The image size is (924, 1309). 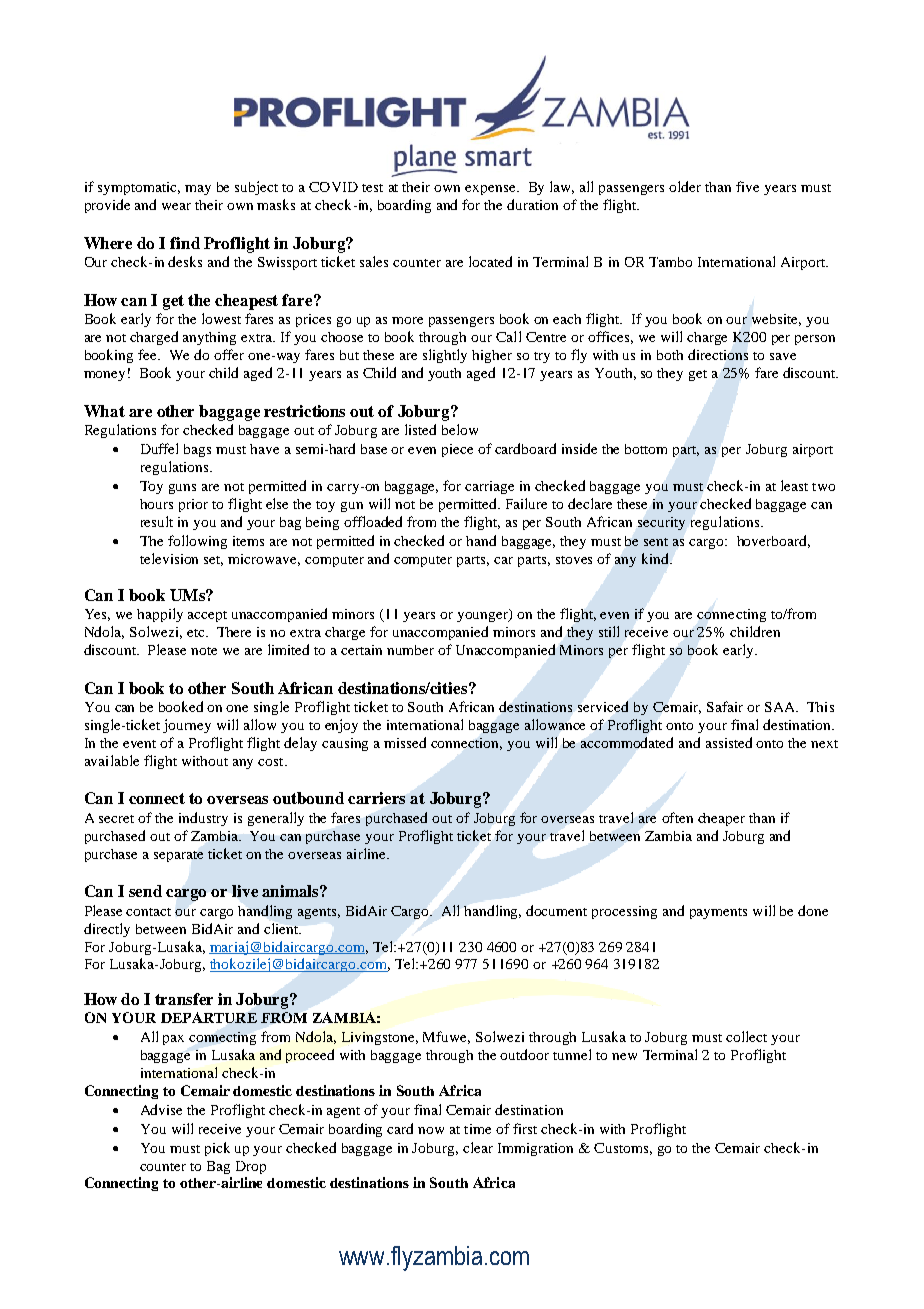 What do you see at coordinates (661, 523) in the screenshot?
I see `security` at bounding box center [661, 523].
